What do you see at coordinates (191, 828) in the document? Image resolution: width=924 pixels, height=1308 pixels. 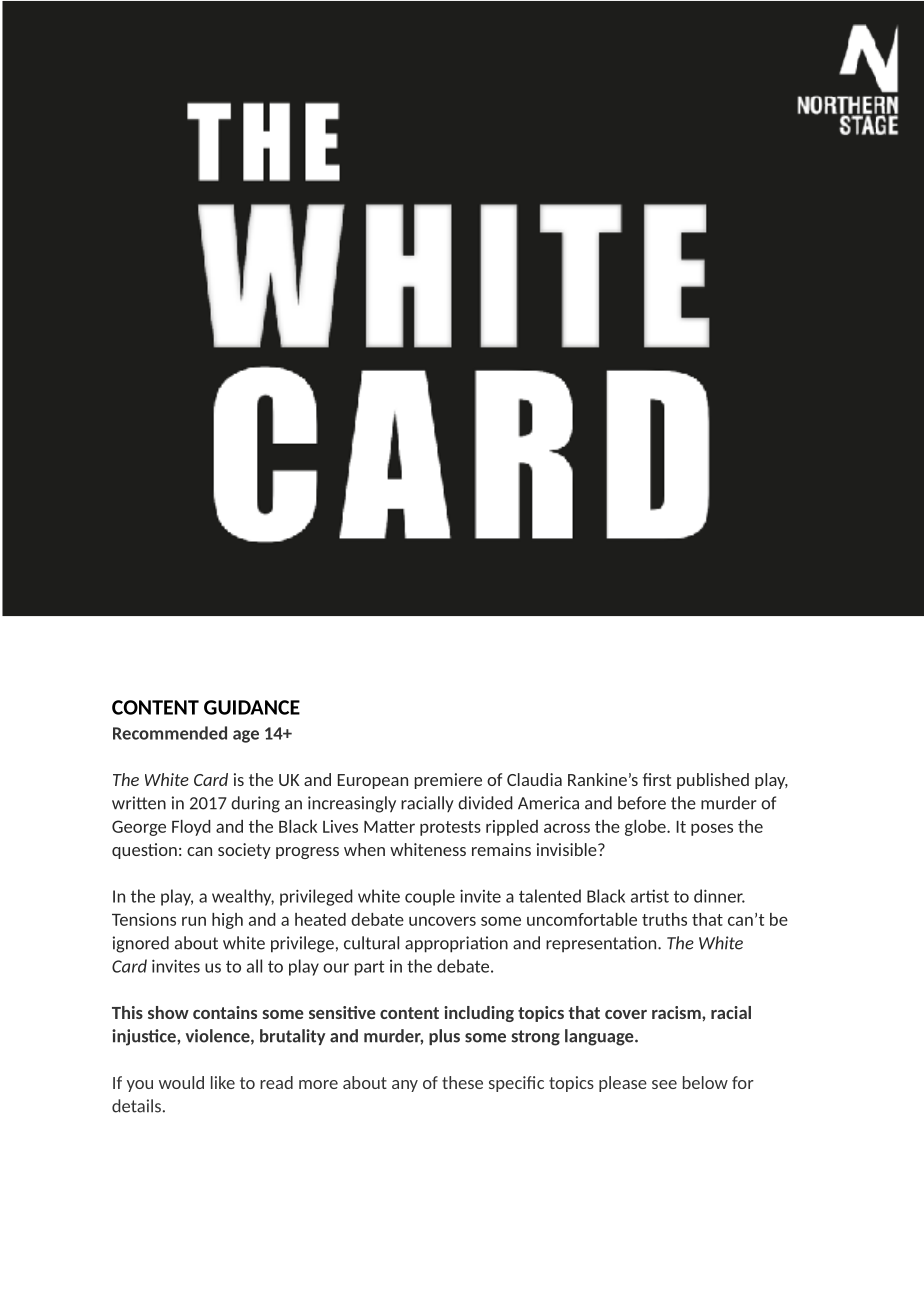 I see `Floyd` at bounding box center [191, 828].
